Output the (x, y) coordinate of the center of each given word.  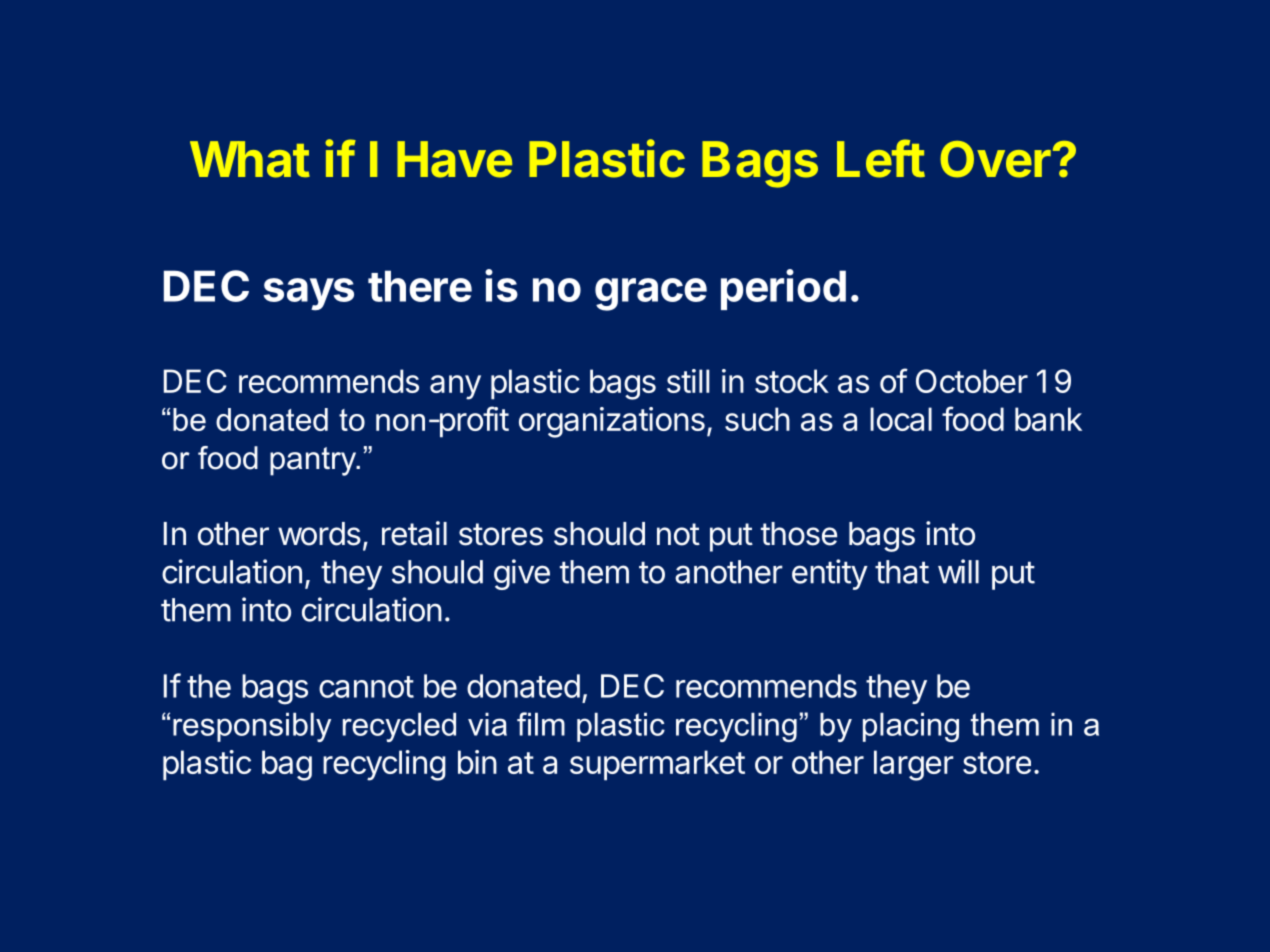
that (902, 572)
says (308, 294)
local (901, 419)
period (783, 289)
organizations (612, 422)
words (319, 534)
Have (454, 159)
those (799, 534)
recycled (399, 727)
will (958, 571)
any (455, 387)
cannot (366, 687)
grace (651, 294)
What (250, 159)
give (522, 574)
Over (995, 159)
